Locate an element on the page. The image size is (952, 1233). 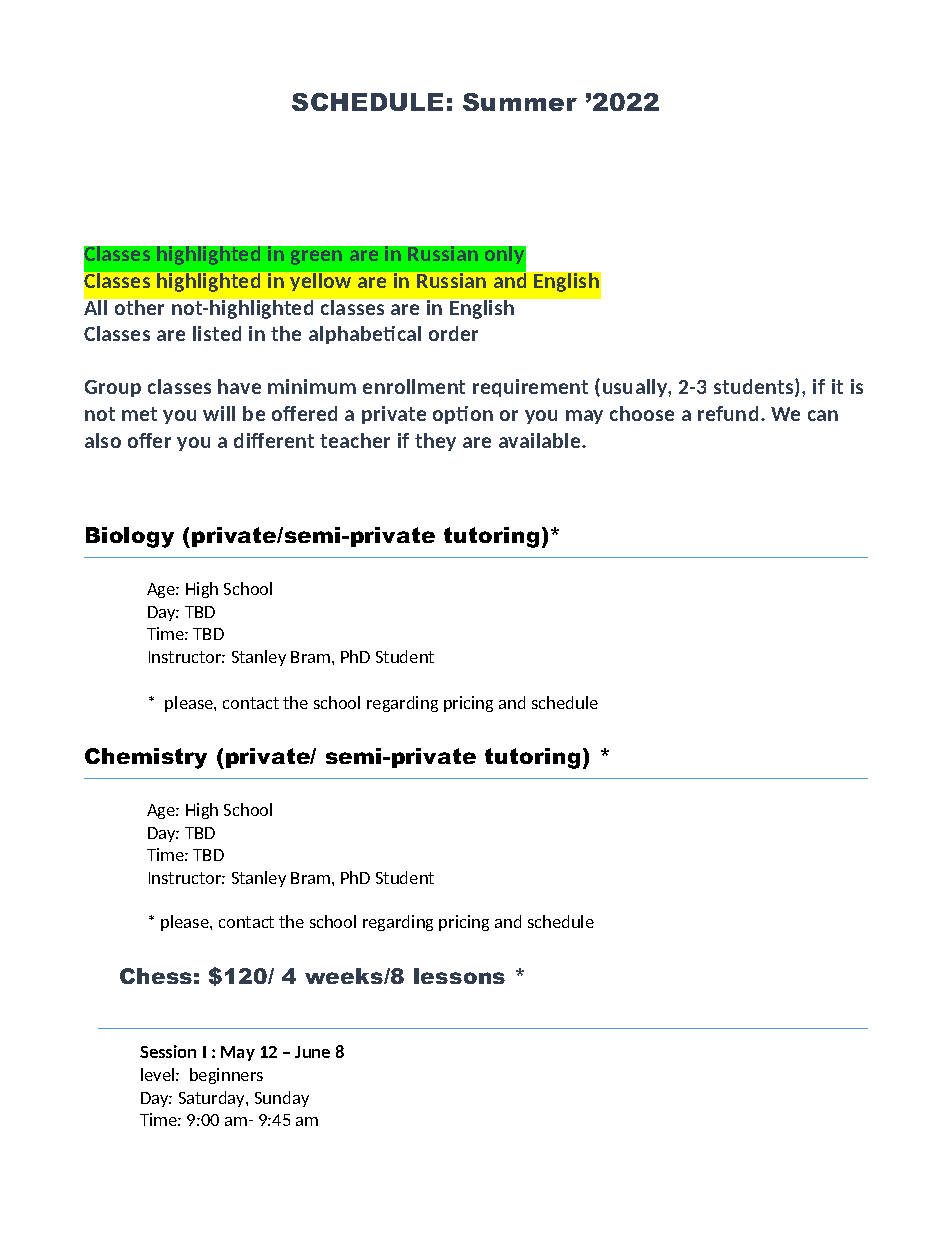
they is located at coordinates (435, 442).
